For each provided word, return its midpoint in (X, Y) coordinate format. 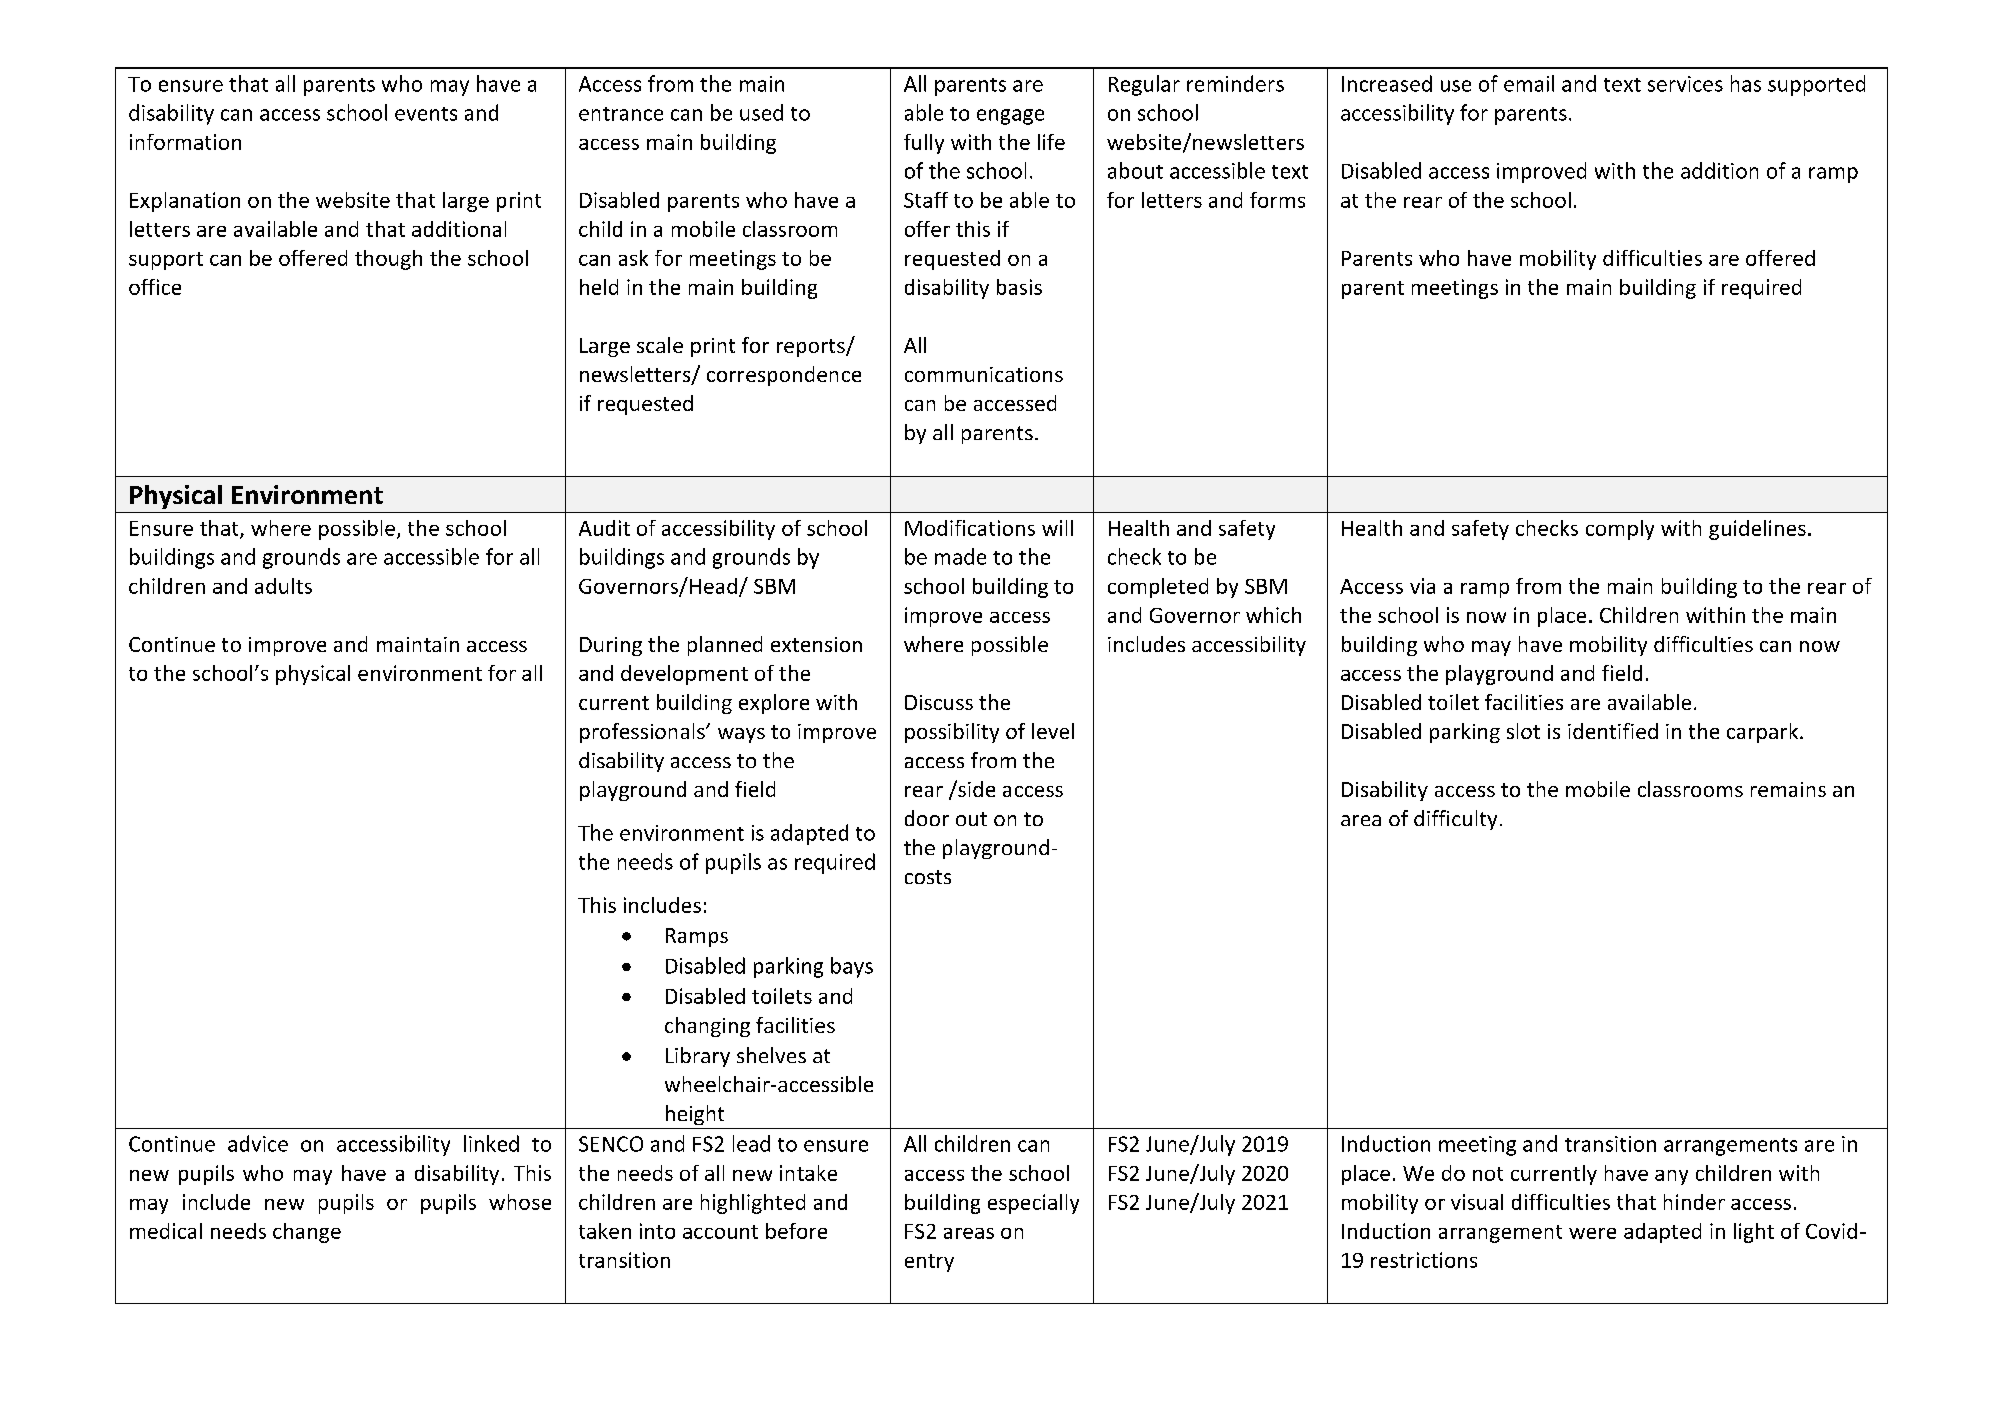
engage (1010, 117)
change (307, 1233)
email (1529, 83)
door (927, 818)
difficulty (1455, 820)
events (426, 114)
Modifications (970, 528)
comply (1620, 530)
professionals (643, 733)
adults (283, 586)
